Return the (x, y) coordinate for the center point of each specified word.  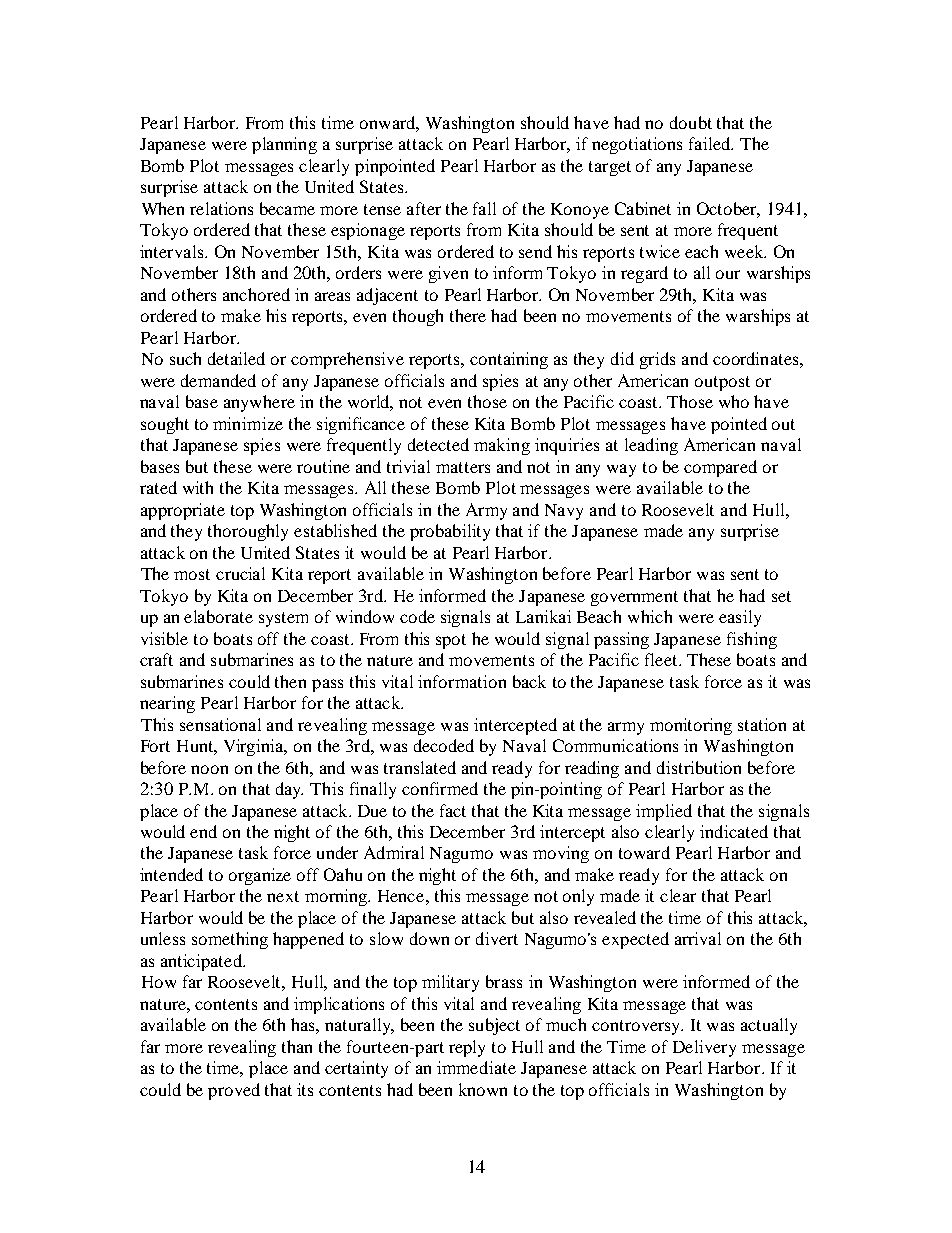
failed (711, 143)
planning (284, 145)
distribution (699, 767)
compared (720, 468)
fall (484, 208)
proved (234, 1091)
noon (209, 769)
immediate (476, 1067)
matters (463, 467)
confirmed (440, 788)
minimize (248, 423)
